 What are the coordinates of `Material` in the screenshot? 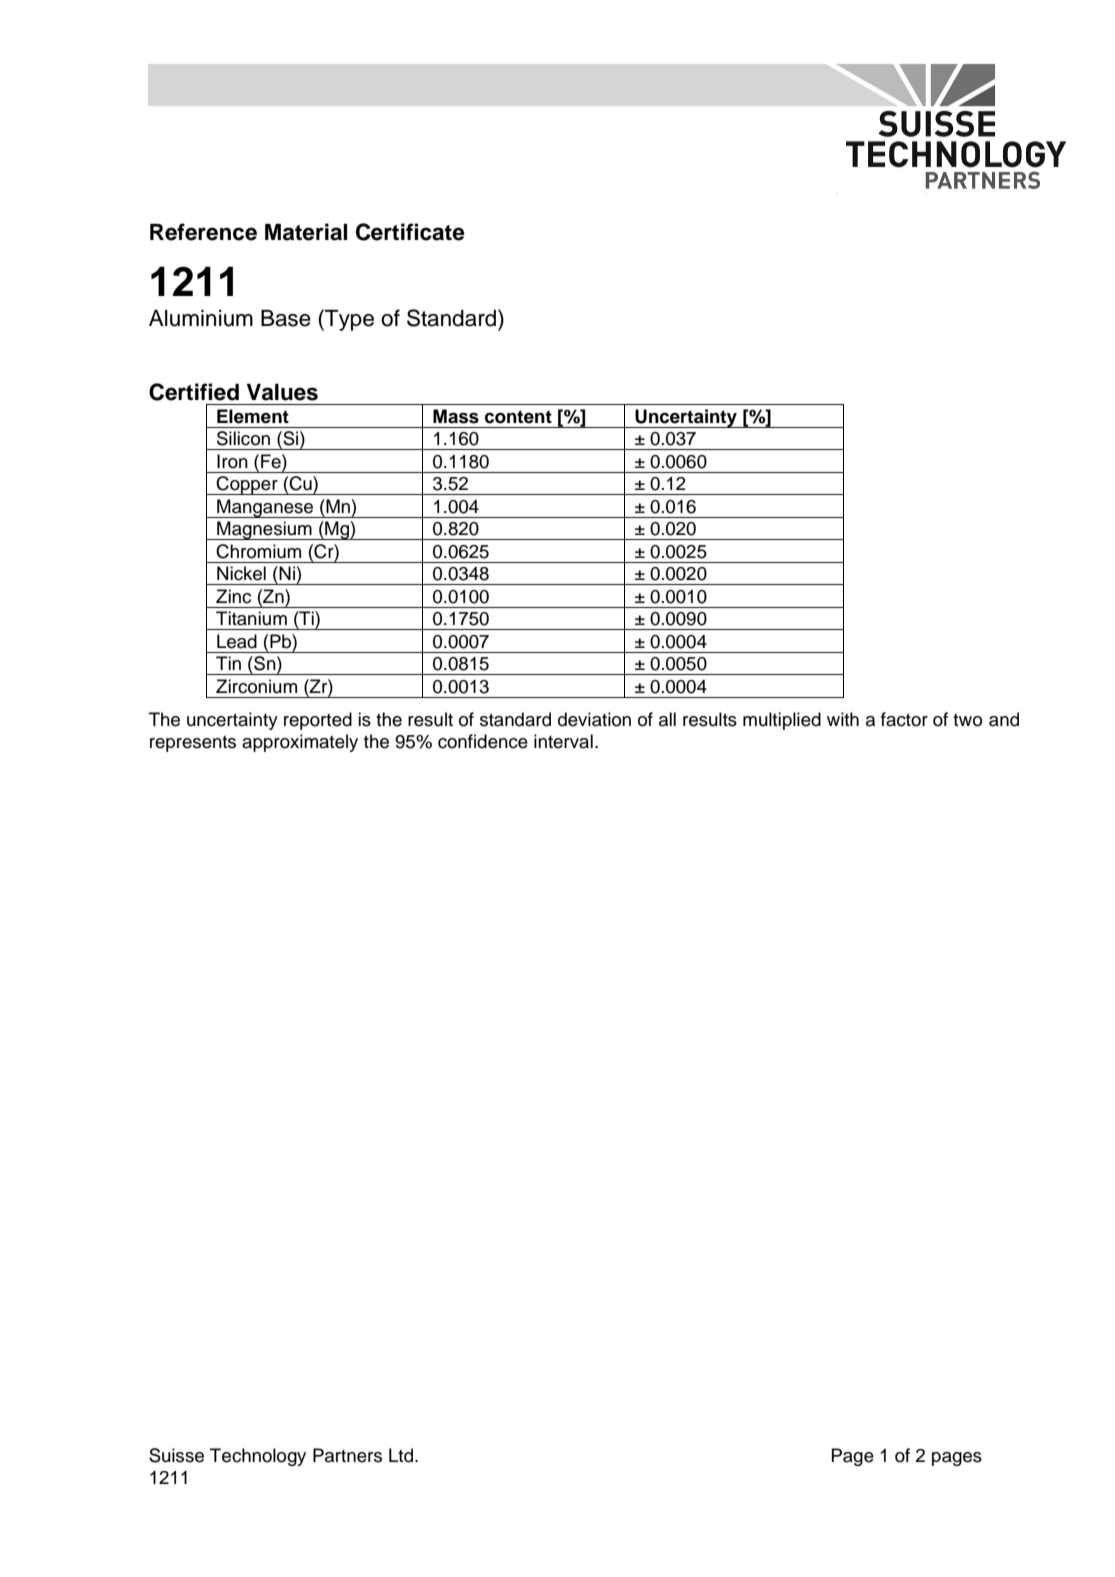 It's located at (306, 232).
